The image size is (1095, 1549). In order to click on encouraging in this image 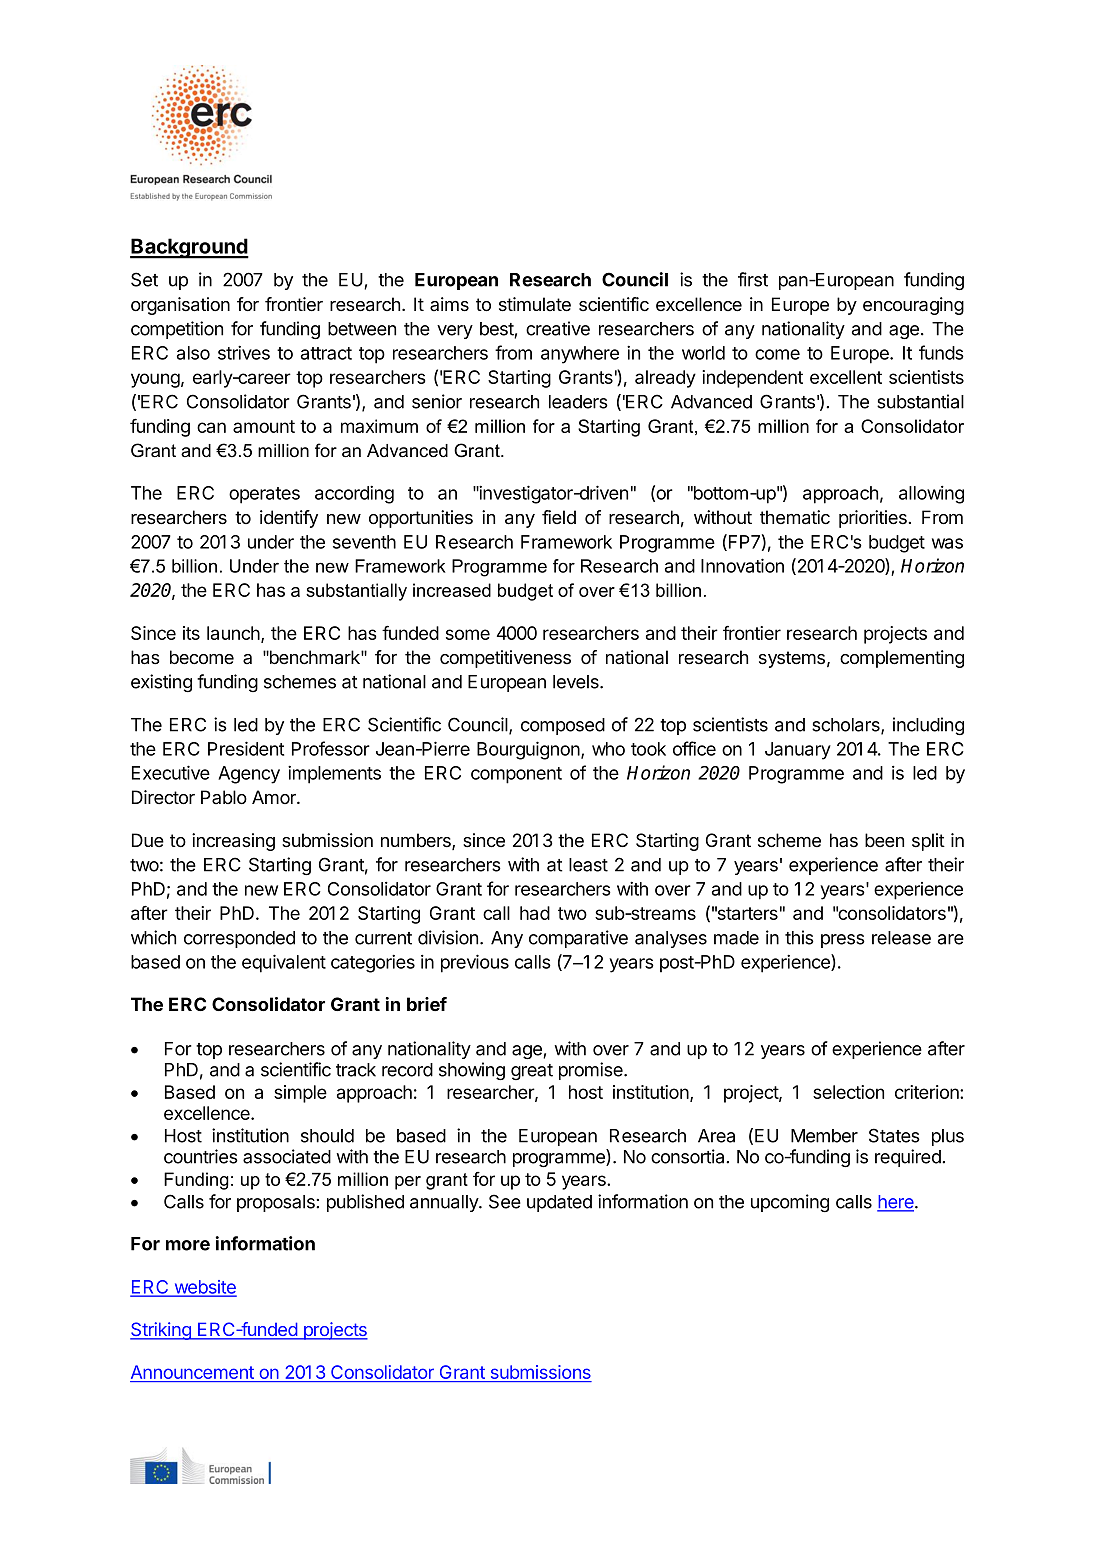, I will do `click(913, 306)`.
